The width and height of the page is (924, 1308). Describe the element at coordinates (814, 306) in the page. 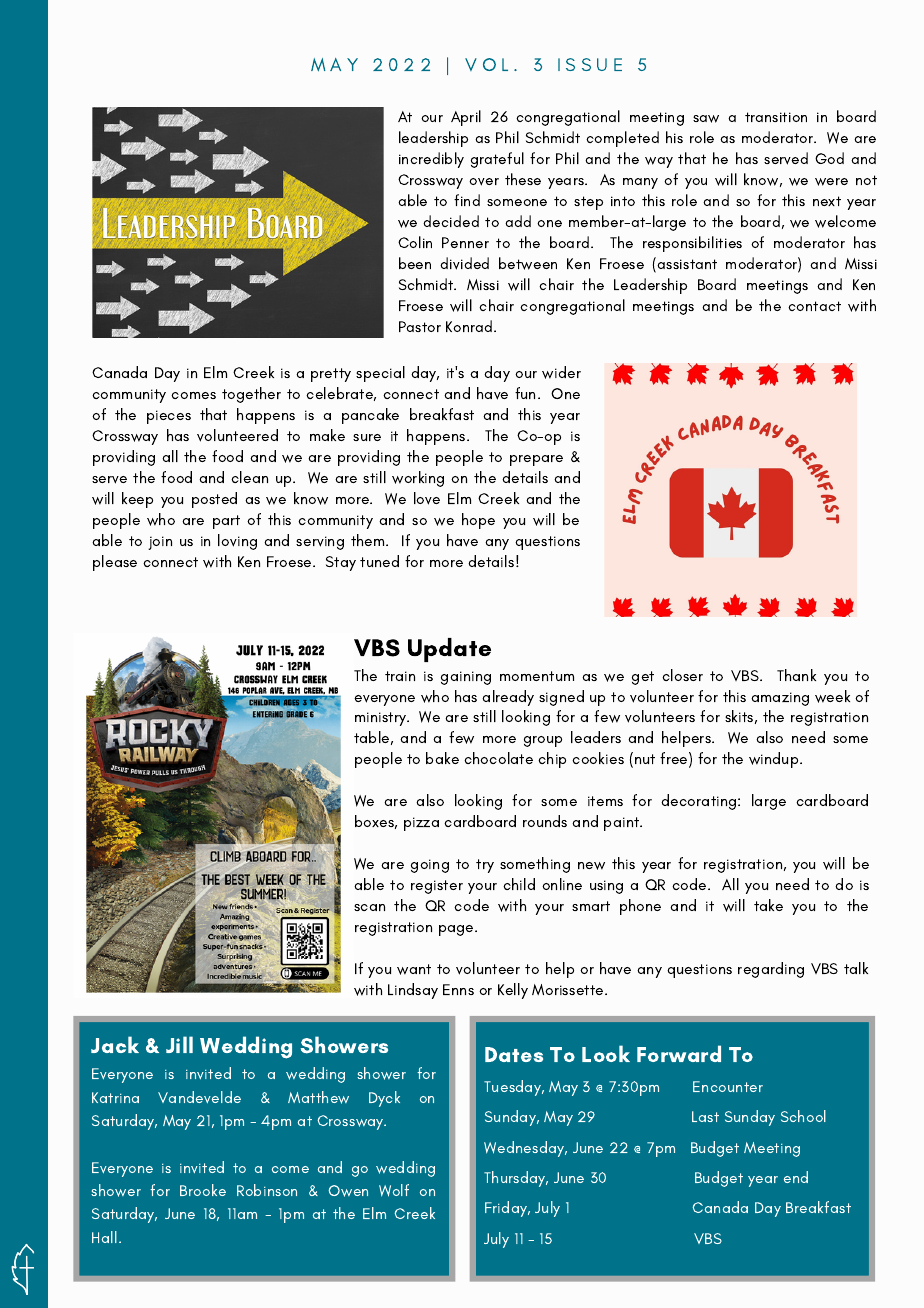

I see `contact` at that location.
